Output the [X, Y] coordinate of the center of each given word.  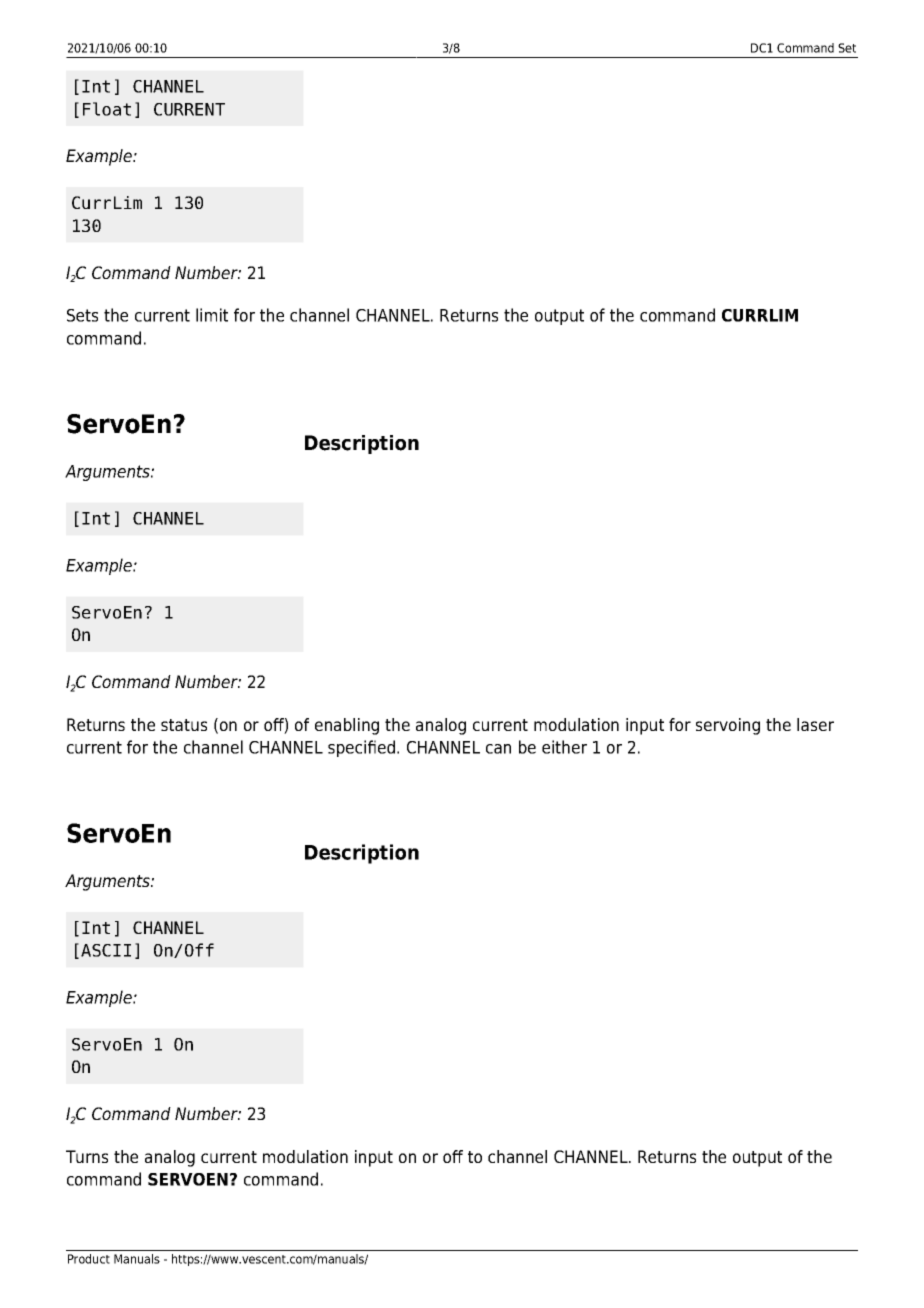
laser [815, 724]
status [184, 725]
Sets [82, 315]
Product [89, 1259]
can [498, 749]
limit [212, 315]
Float [107, 109]
